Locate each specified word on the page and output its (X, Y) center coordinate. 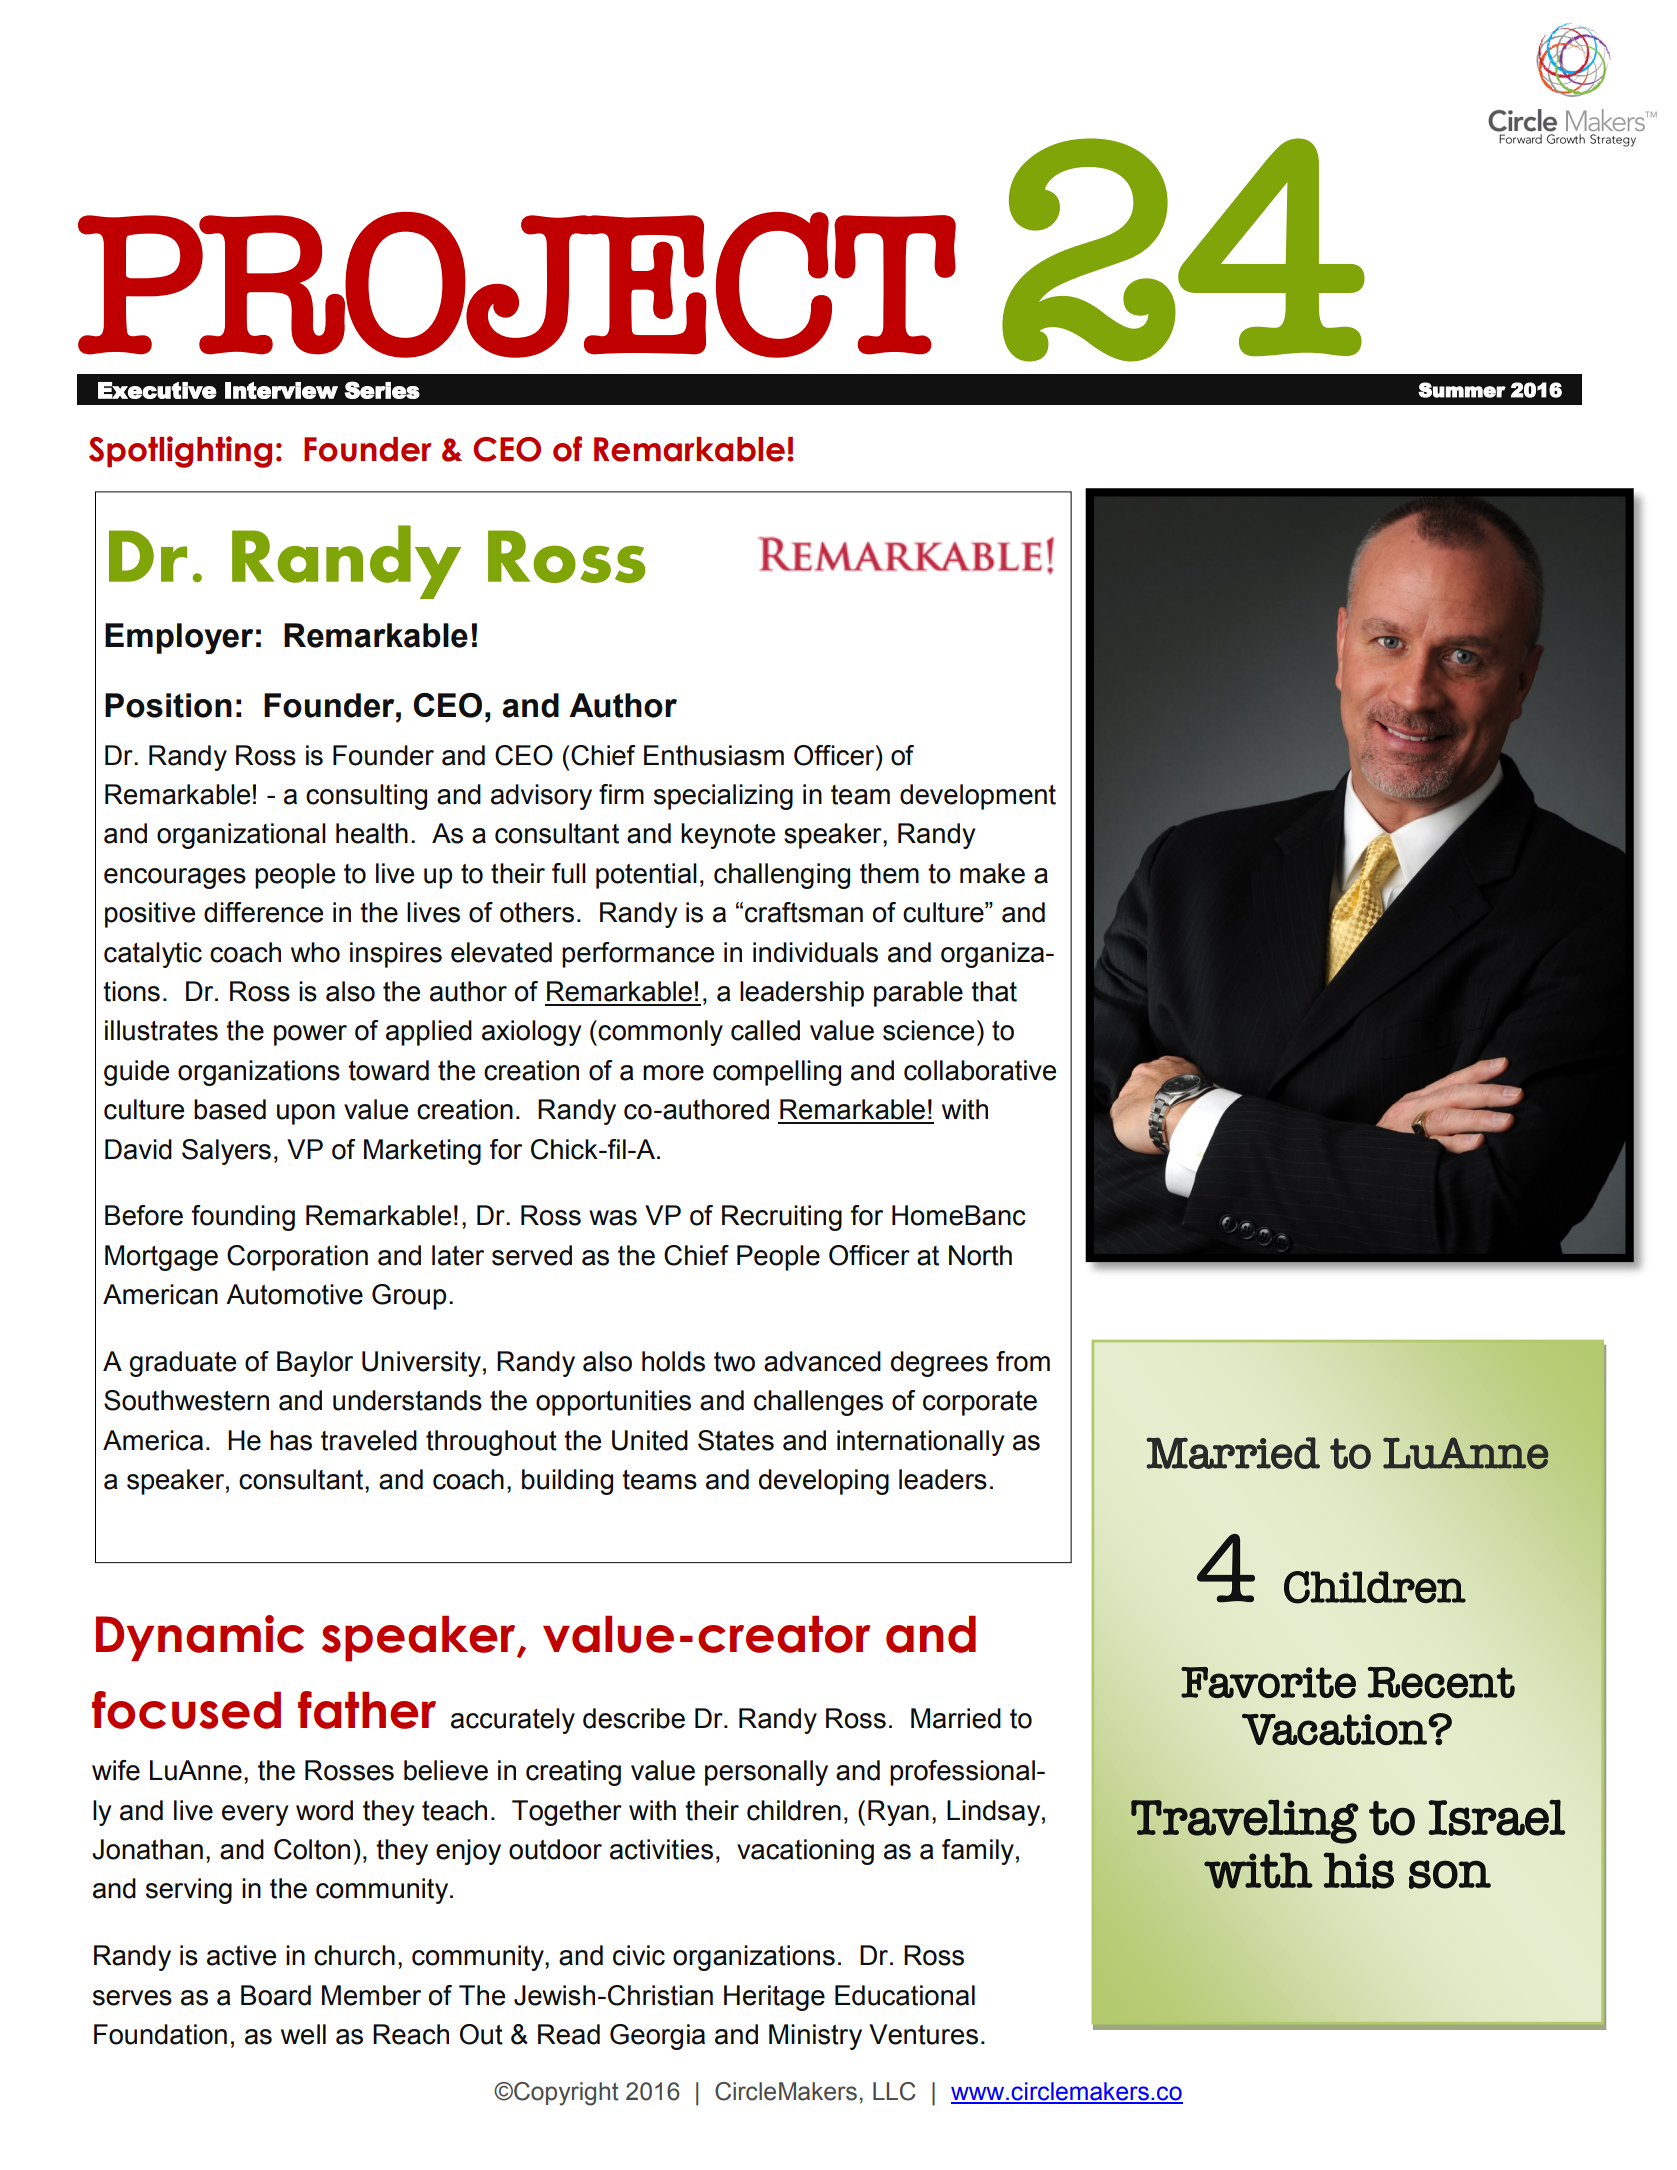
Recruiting (782, 1218)
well (303, 2034)
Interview (281, 390)
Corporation (297, 1258)
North (980, 1255)
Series (382, 390)
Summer (1462, 390)
